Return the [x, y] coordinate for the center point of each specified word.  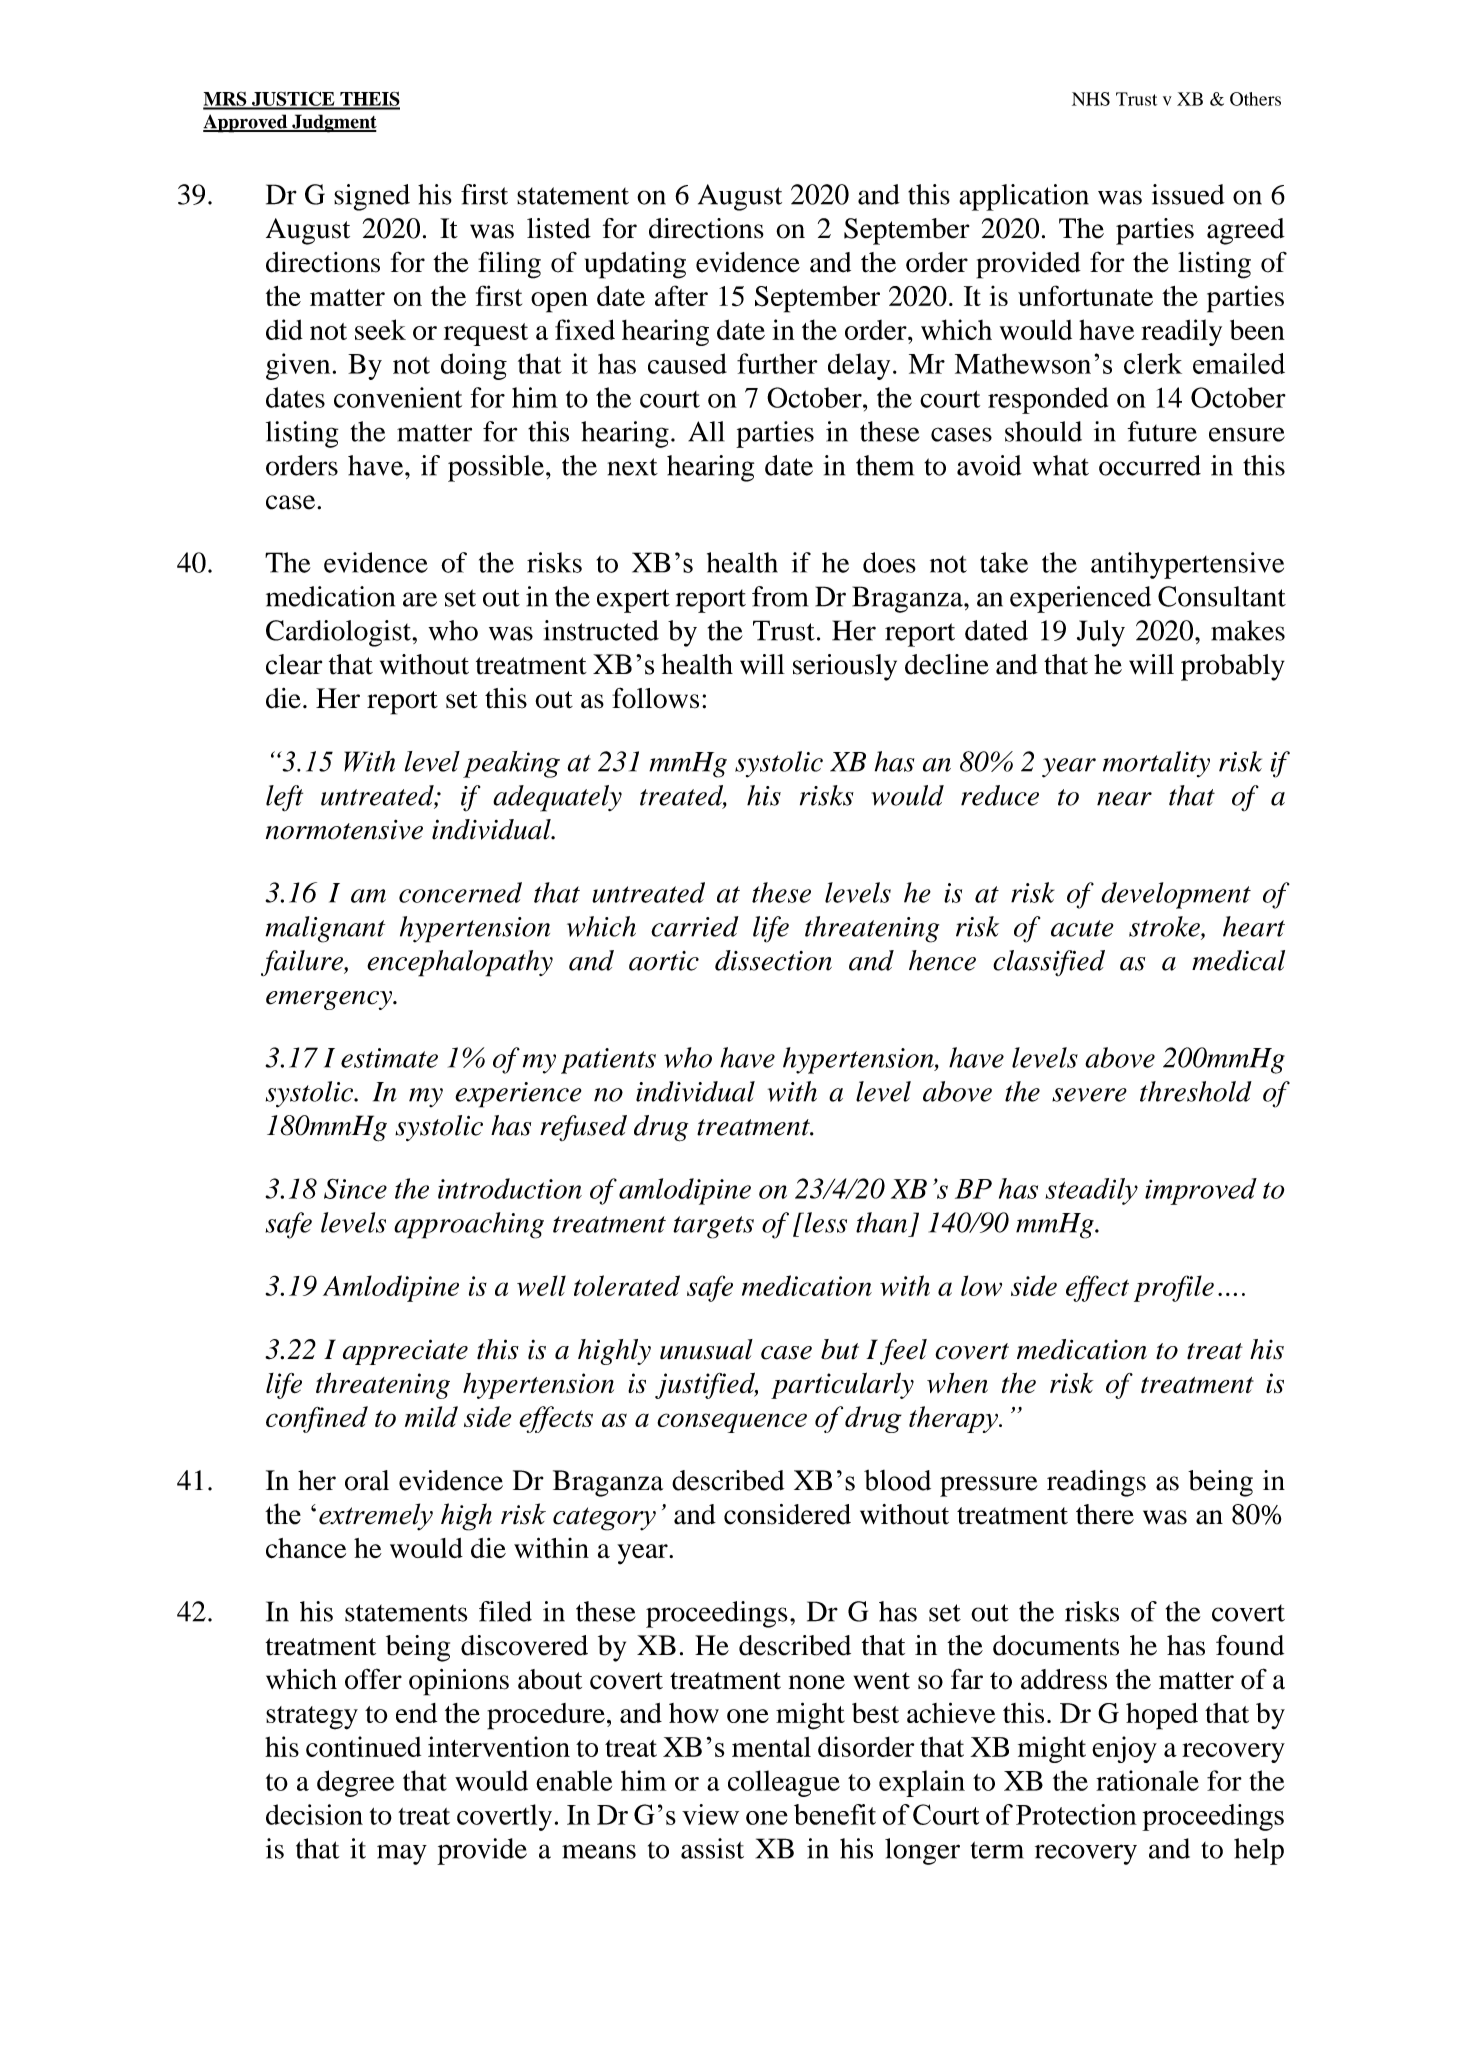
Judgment [333, 123]
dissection [773, 960]
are [420, 599]
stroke [1165, 926]
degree [355, 1783]
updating [635, 265]
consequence [732, 1423]
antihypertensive [1187, 565]
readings [1096, 1483]
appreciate [405, 1352]
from [780, 596]
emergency [330, 1000]
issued [1188, 194]
